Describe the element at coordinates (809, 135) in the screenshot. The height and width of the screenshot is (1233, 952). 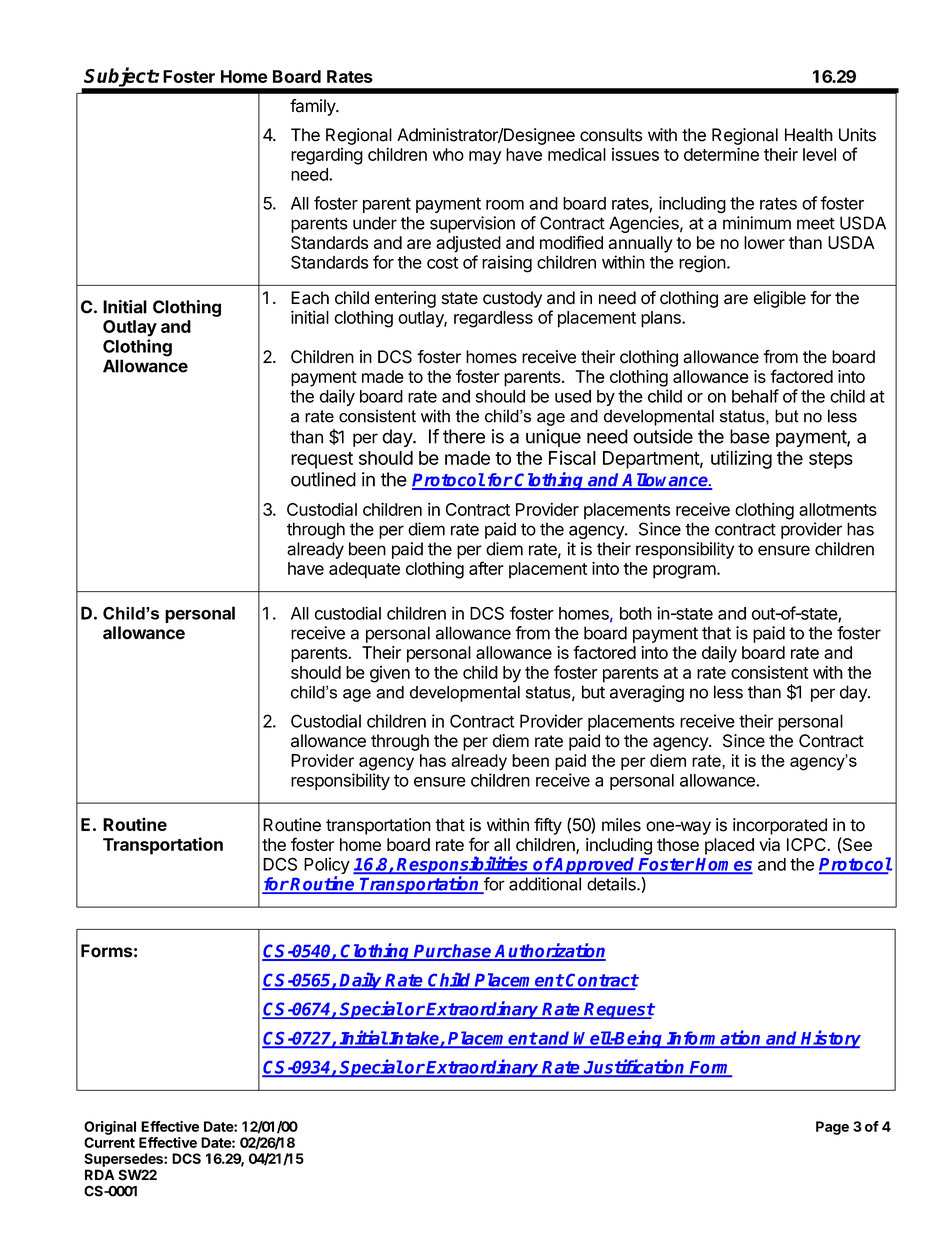
I see `Health` at that location.
